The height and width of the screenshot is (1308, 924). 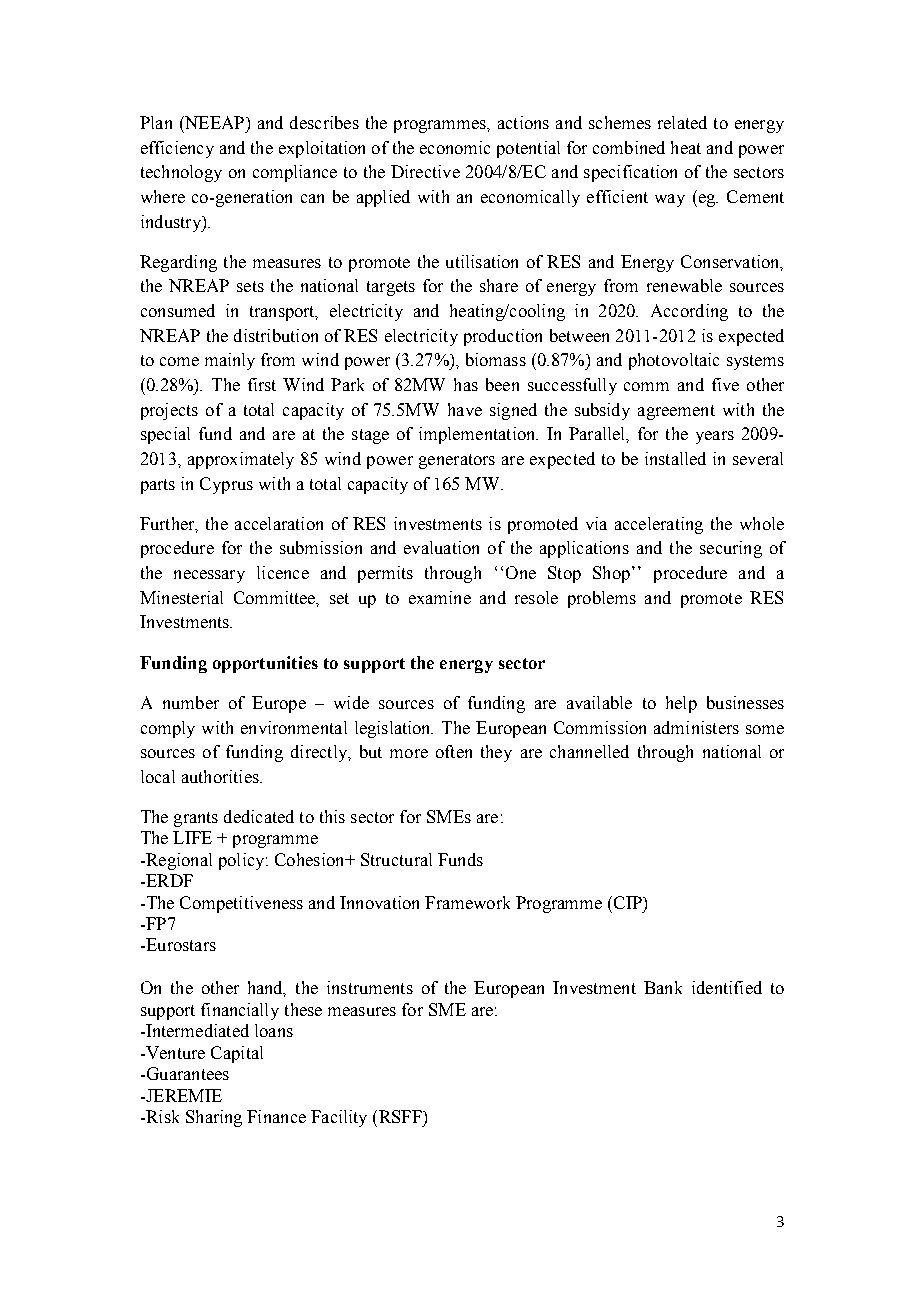 I want to click on Sharing, so click(x=214, y=1118).
